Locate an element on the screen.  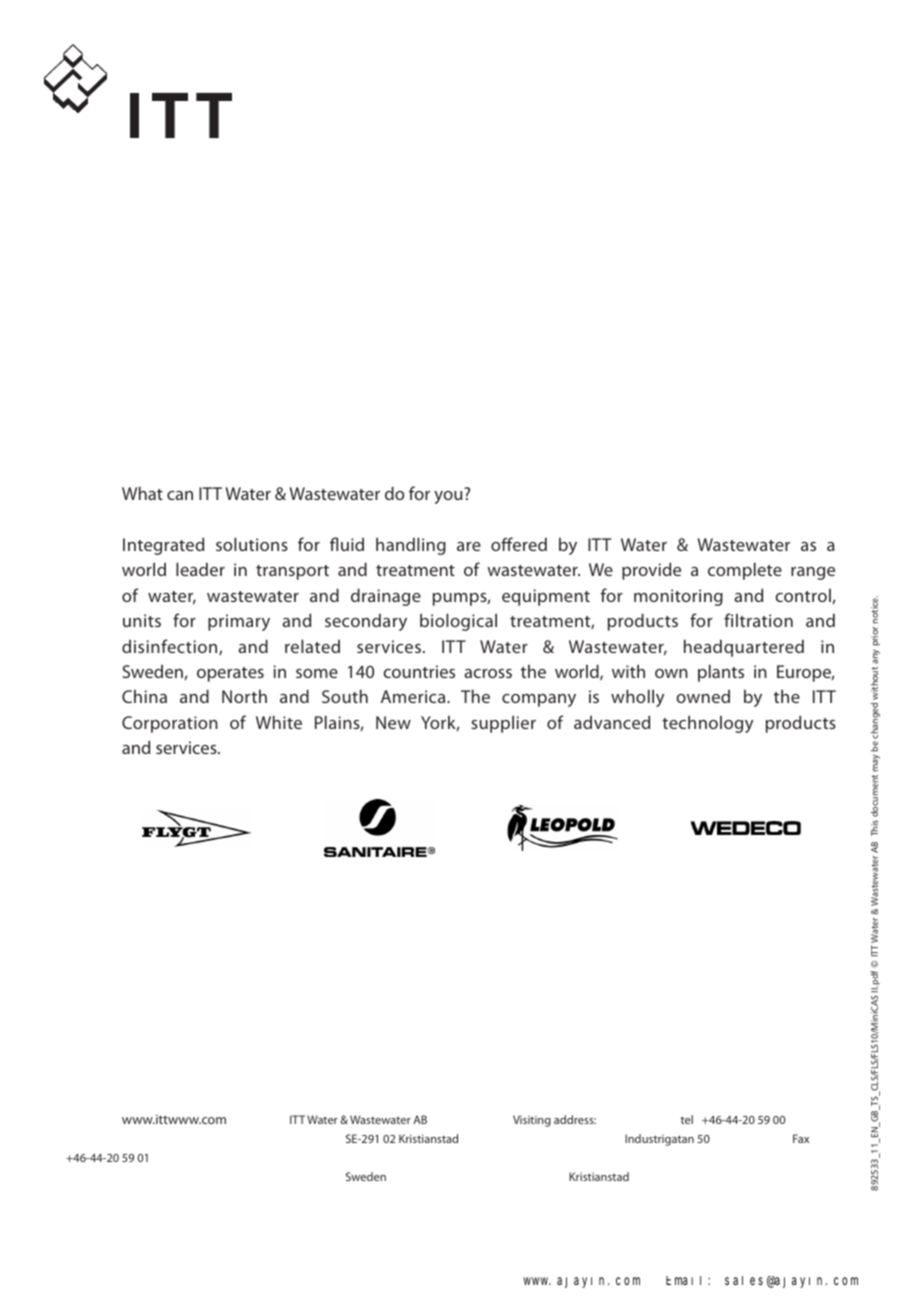
you is located at coordinates (448, 497).
